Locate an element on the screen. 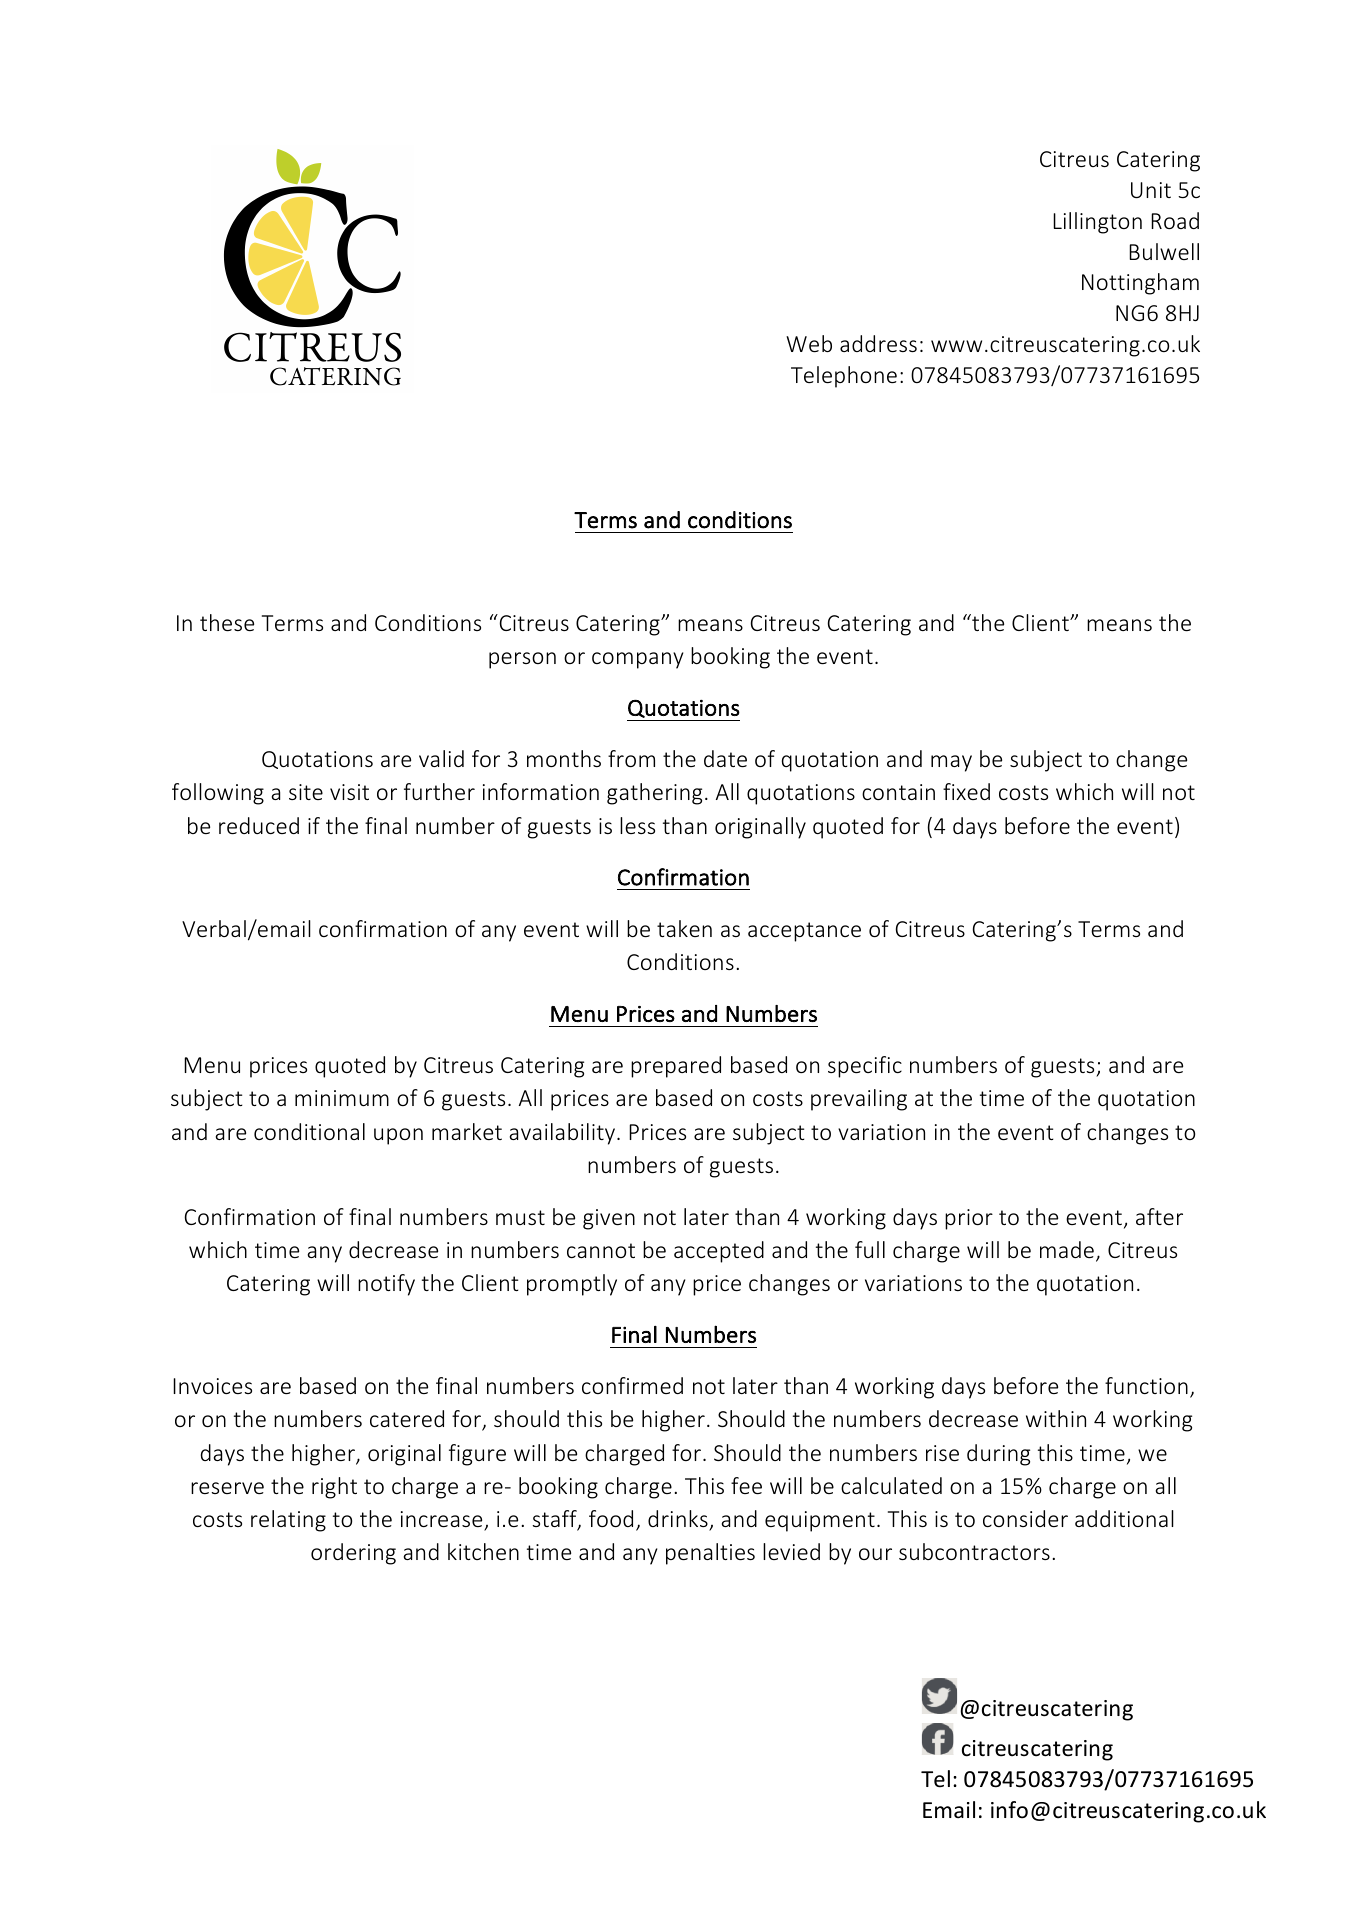 Image resolution: width=1365 pixels, height=1931 pixels. taken is located at coordinates (684, 928).
